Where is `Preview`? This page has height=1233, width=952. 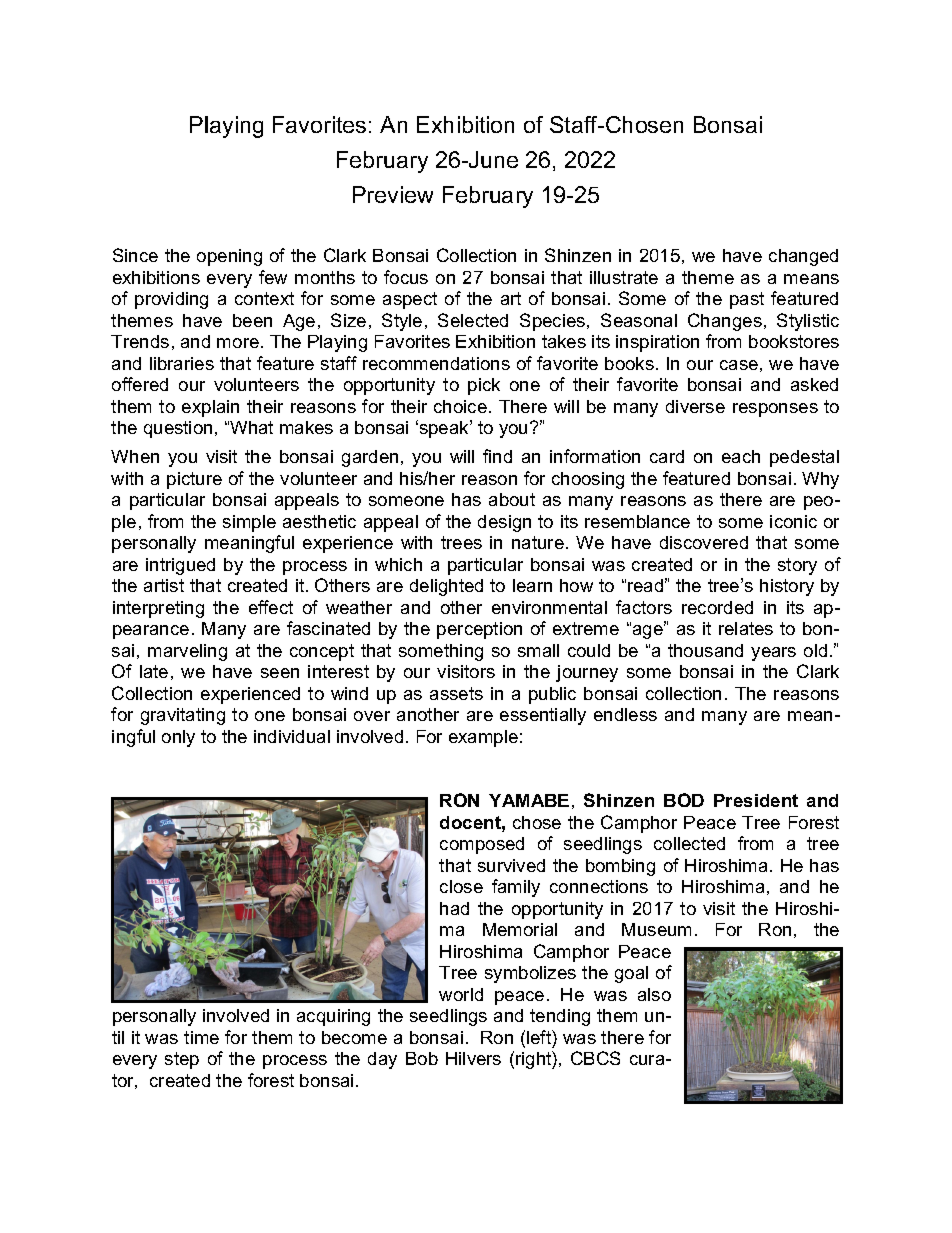
Preview is located at coordinates (393, 194).
